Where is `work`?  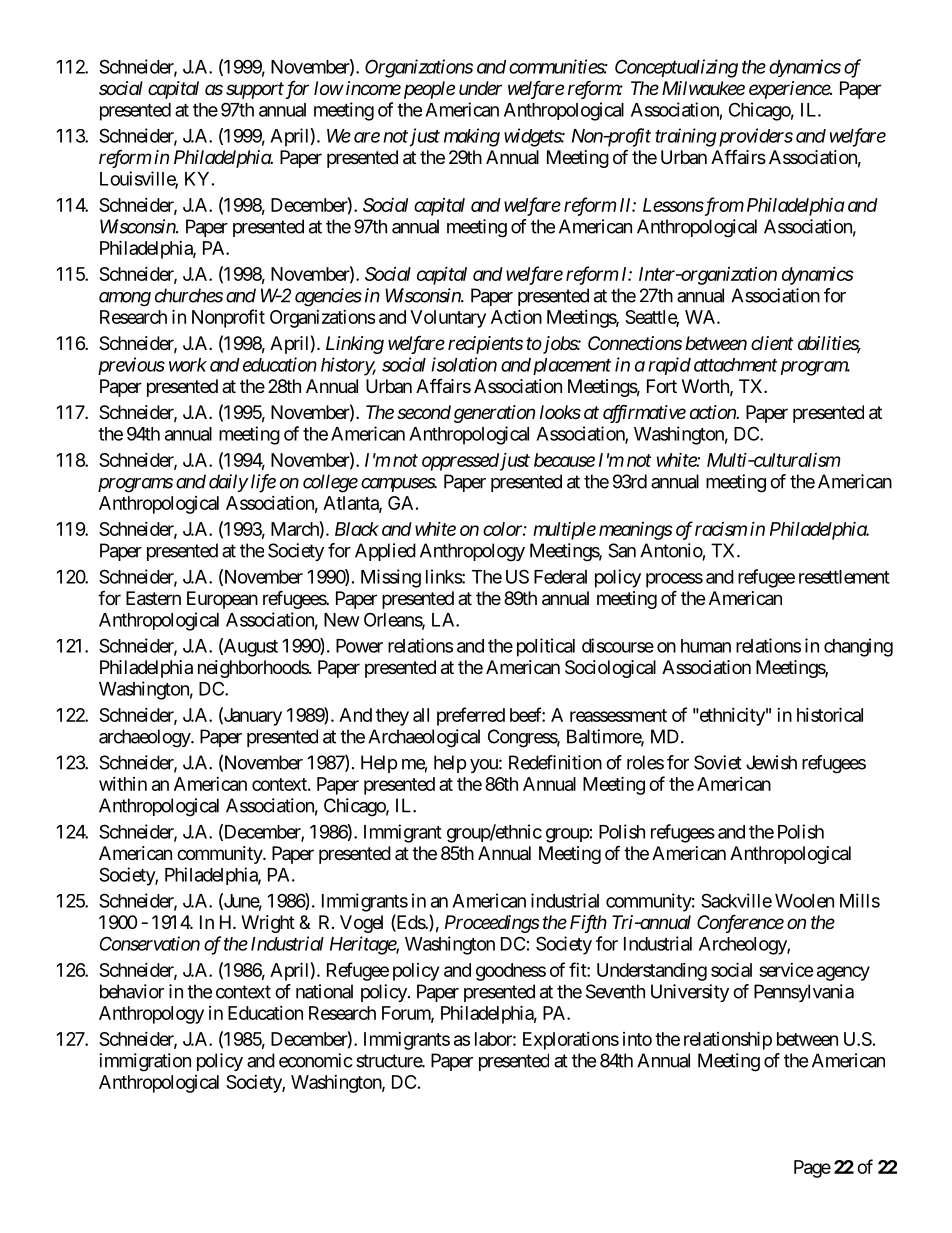 work is located at coordinates (188, 365).
